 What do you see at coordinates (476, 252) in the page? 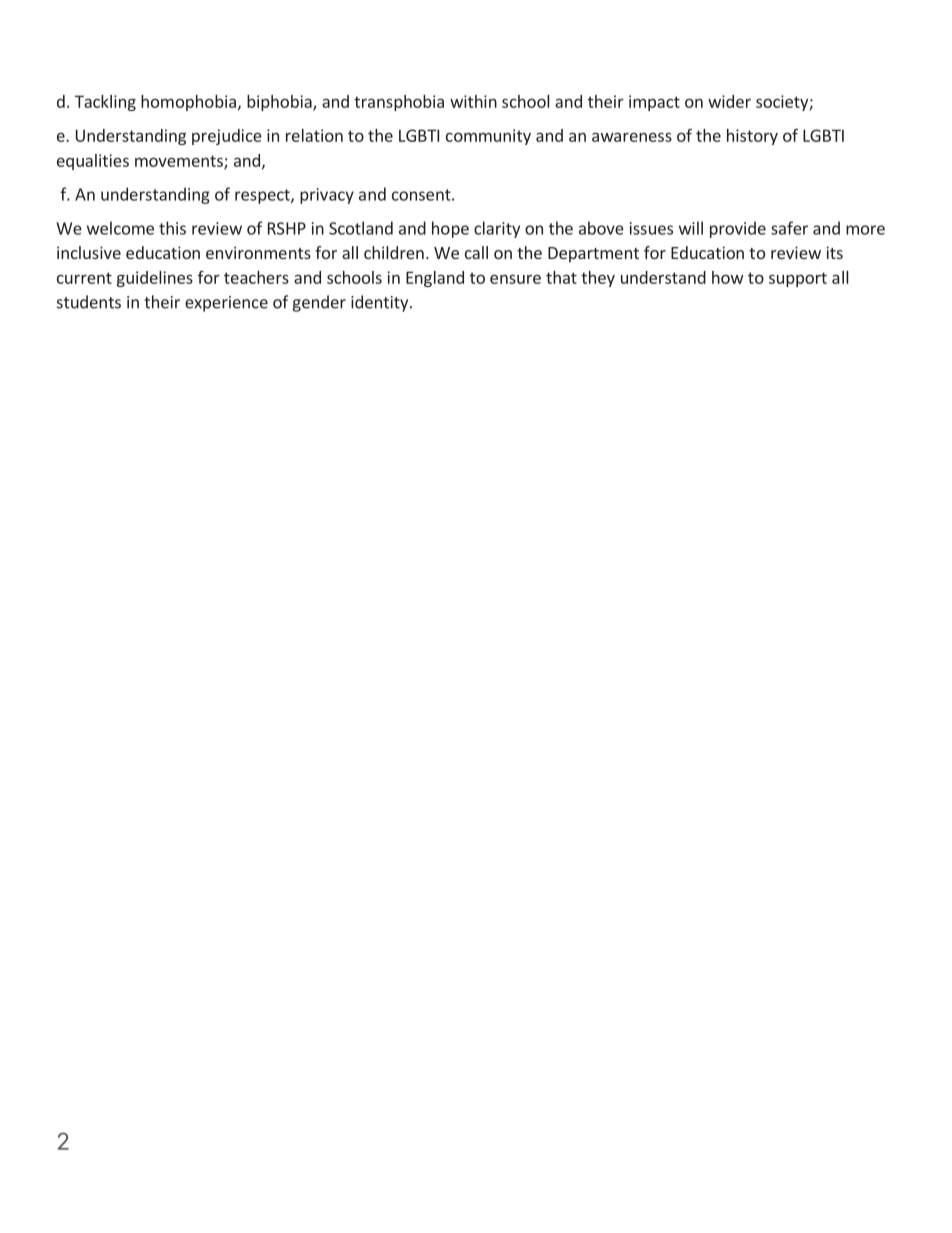
I see `call` at bounding box center [476, 252].
